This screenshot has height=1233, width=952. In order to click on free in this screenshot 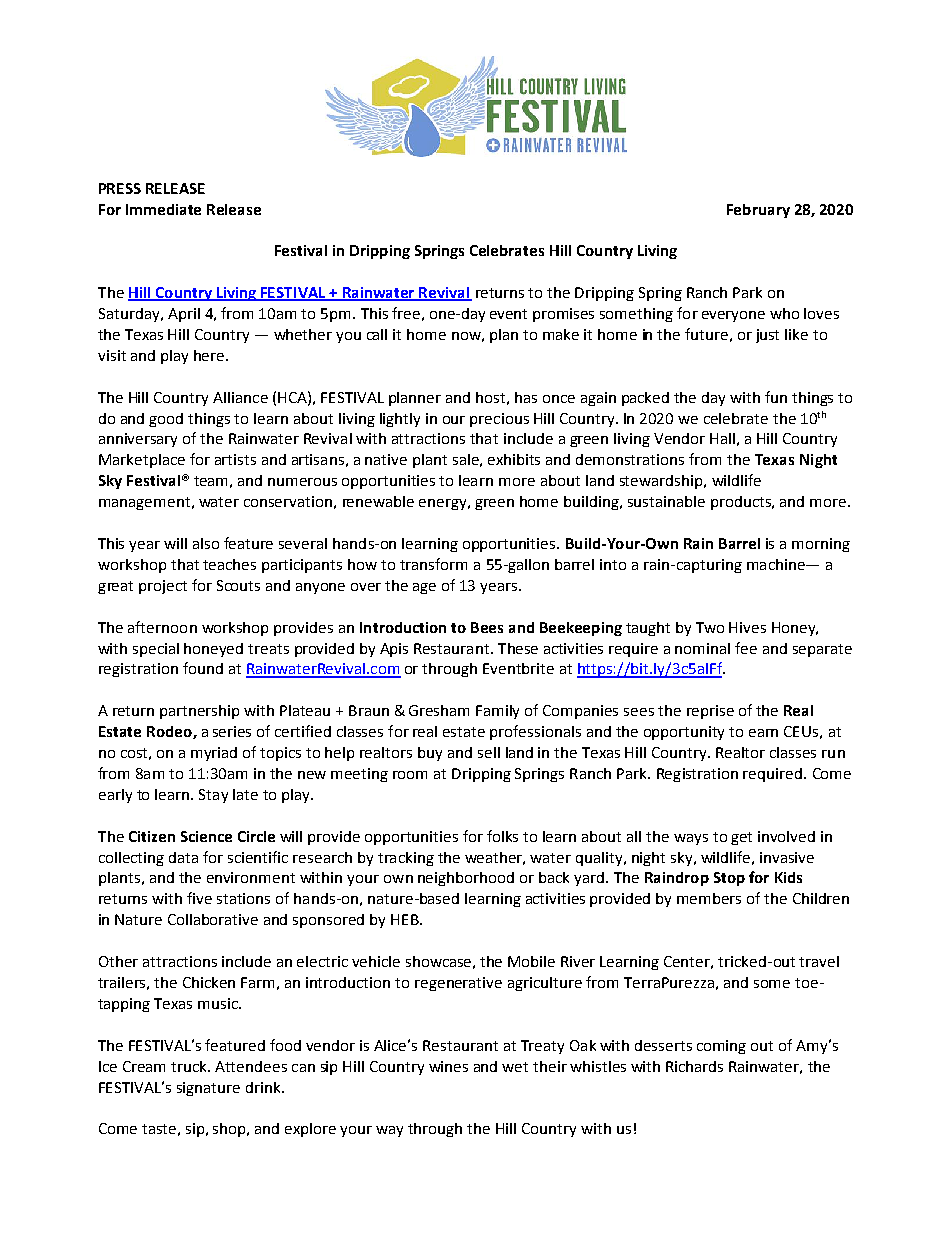, I will do `click(406, 313)`.
